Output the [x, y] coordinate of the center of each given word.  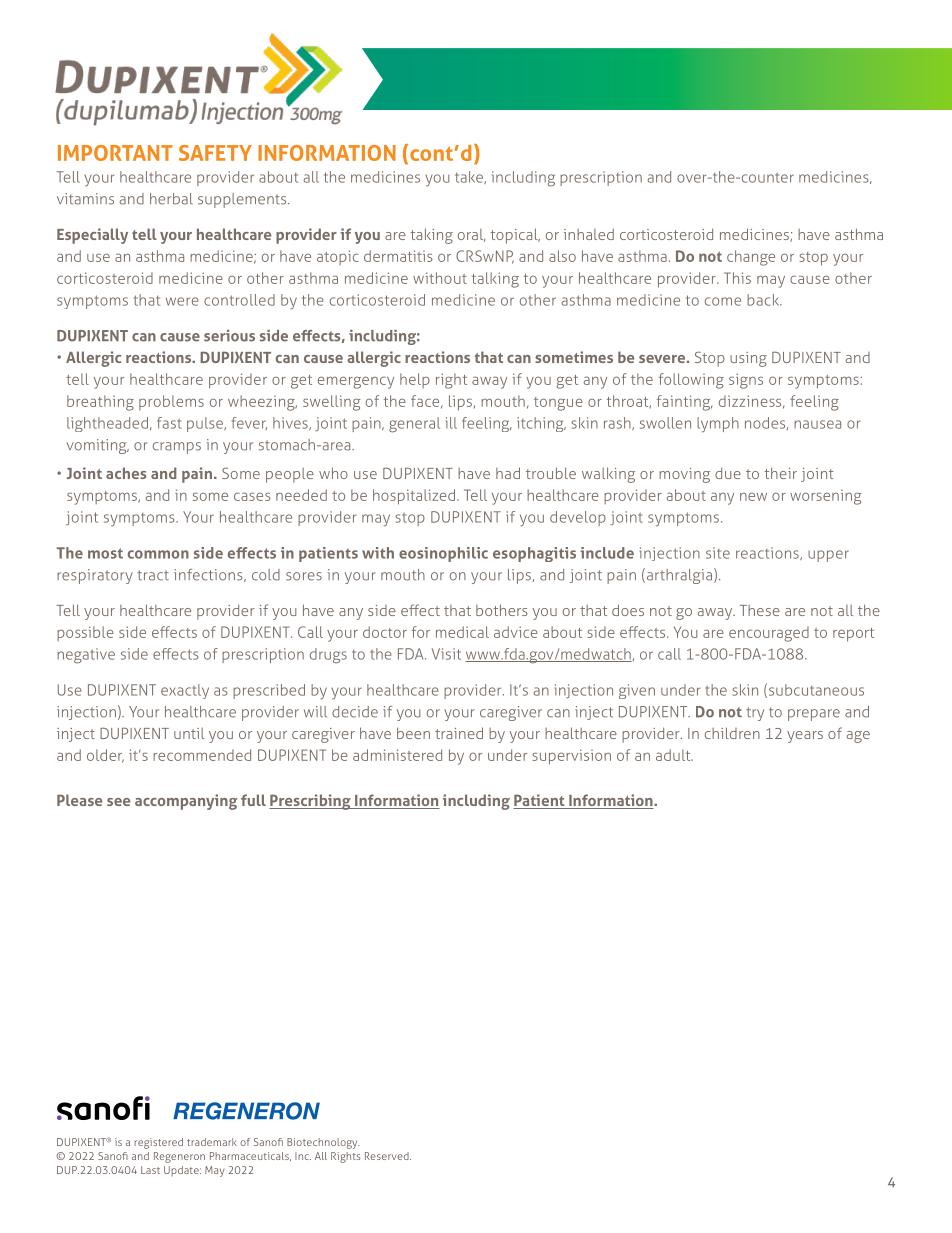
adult [674, 755]
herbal [171, 199]
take [470, 177]
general [414, 425]
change [751, 258]
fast [169, 423]
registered [158, 1143]
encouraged [769, 634]
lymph [718, 425]
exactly [185, 691]
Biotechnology [323, 1143]
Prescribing [311, 802]
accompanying [186, 802]
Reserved [388, 1156]
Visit [446, 654]
